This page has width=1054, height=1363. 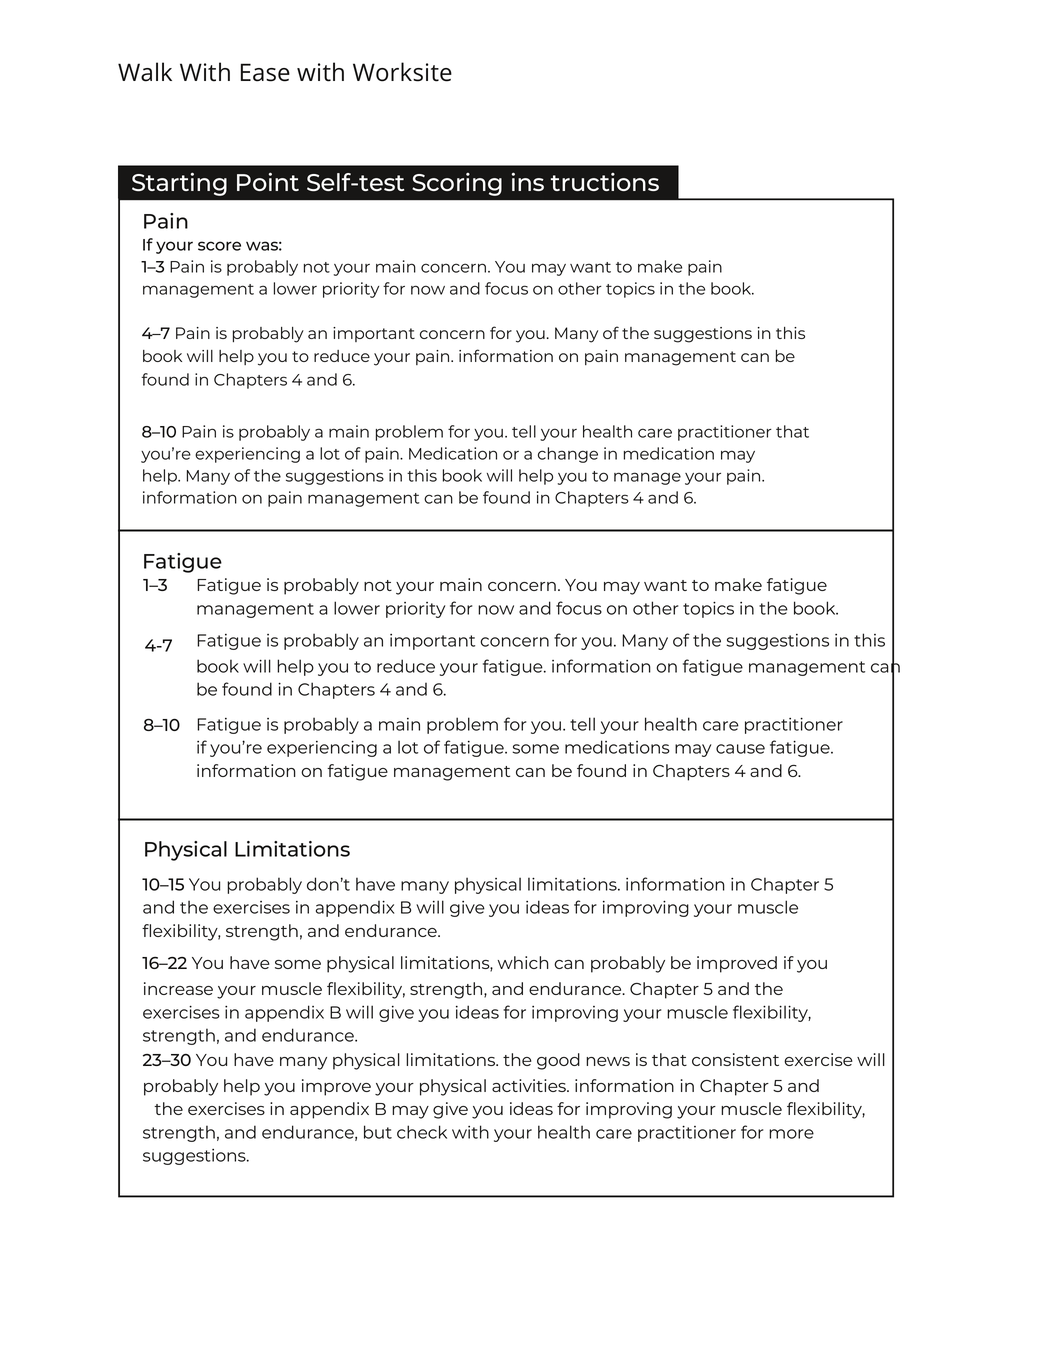 I want to click on good, so click(x=558, y=1061).
